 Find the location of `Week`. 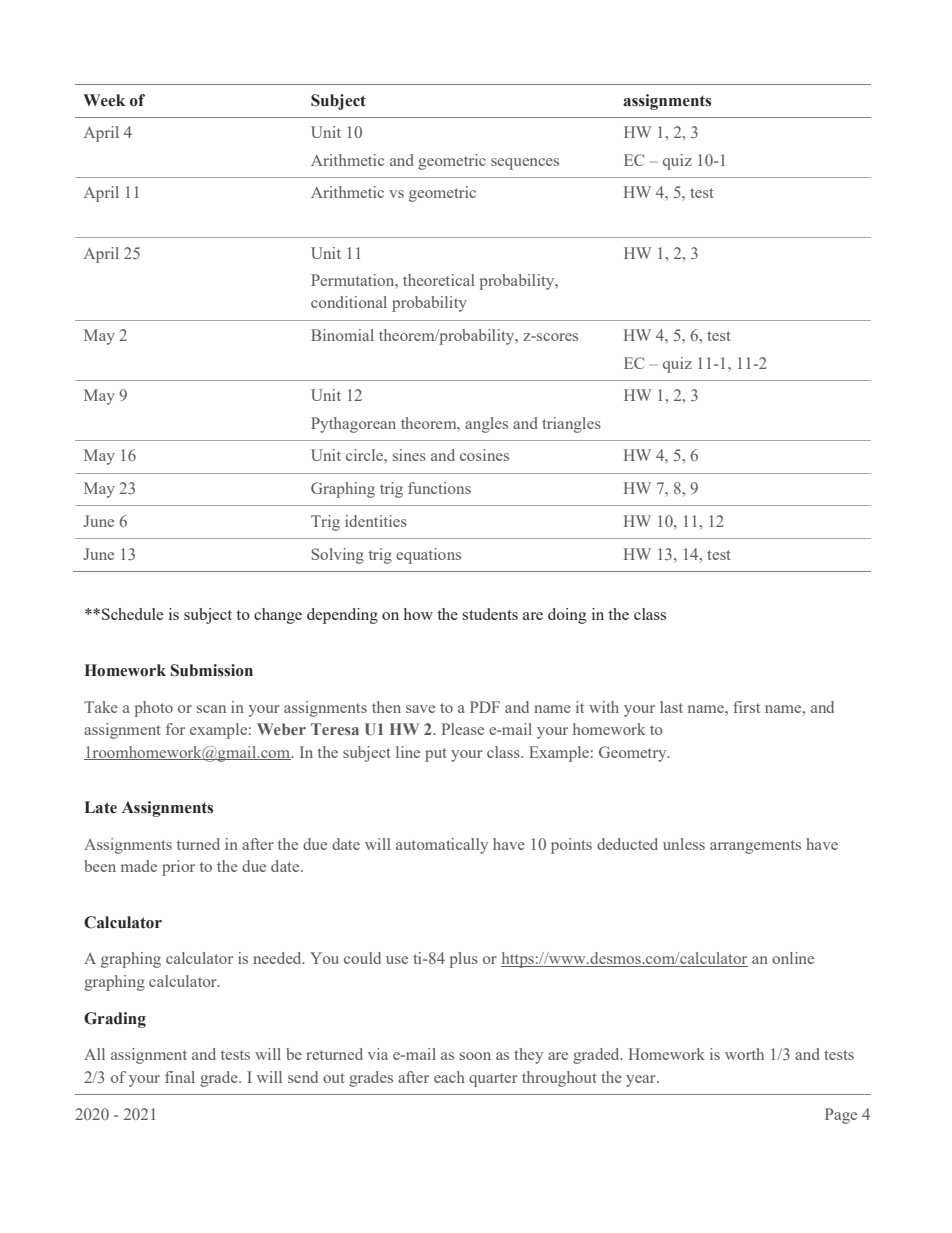

Week is located at coordinates (104, 100).
